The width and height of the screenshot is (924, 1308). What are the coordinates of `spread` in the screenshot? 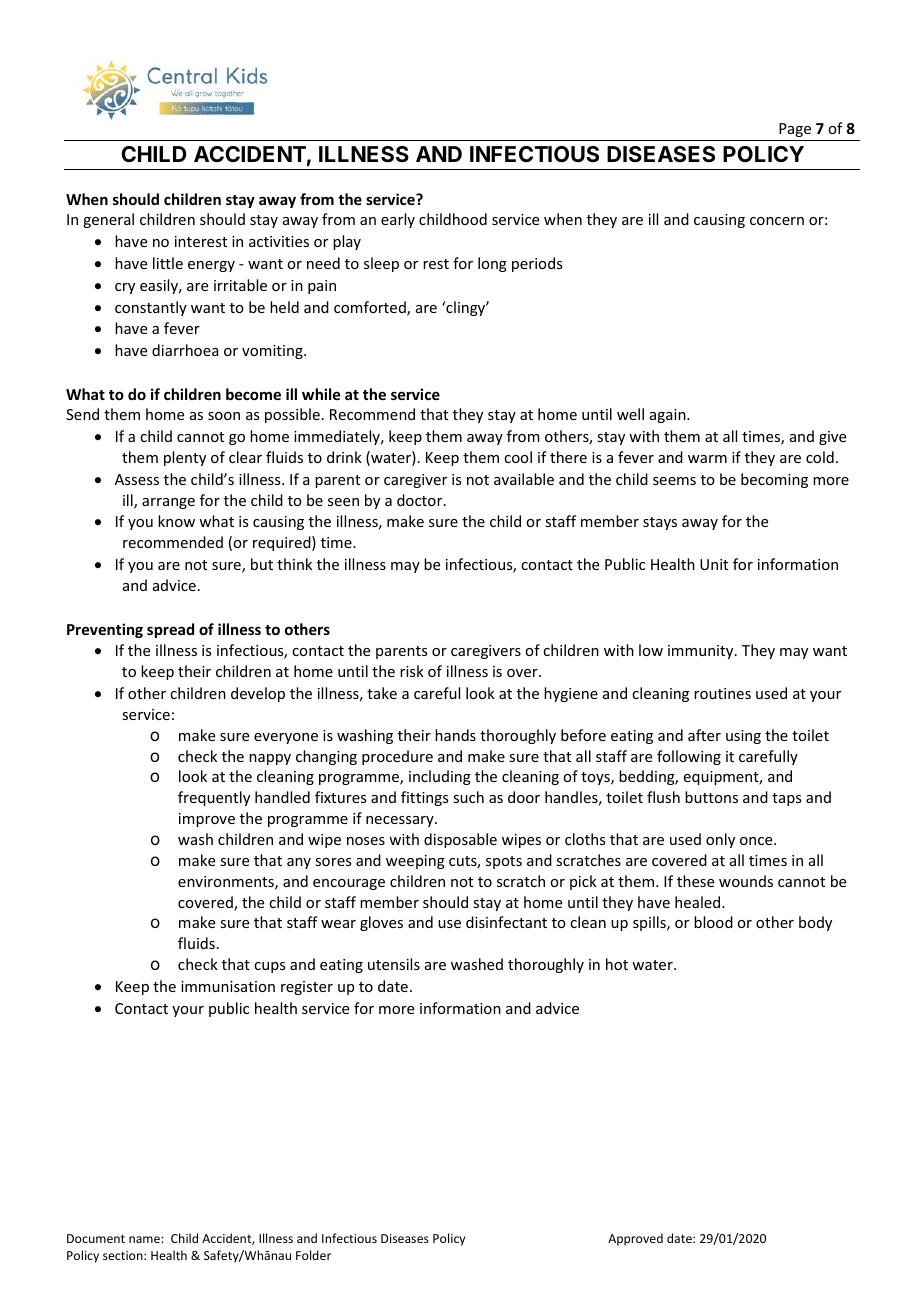 It's located at (170, 630).
